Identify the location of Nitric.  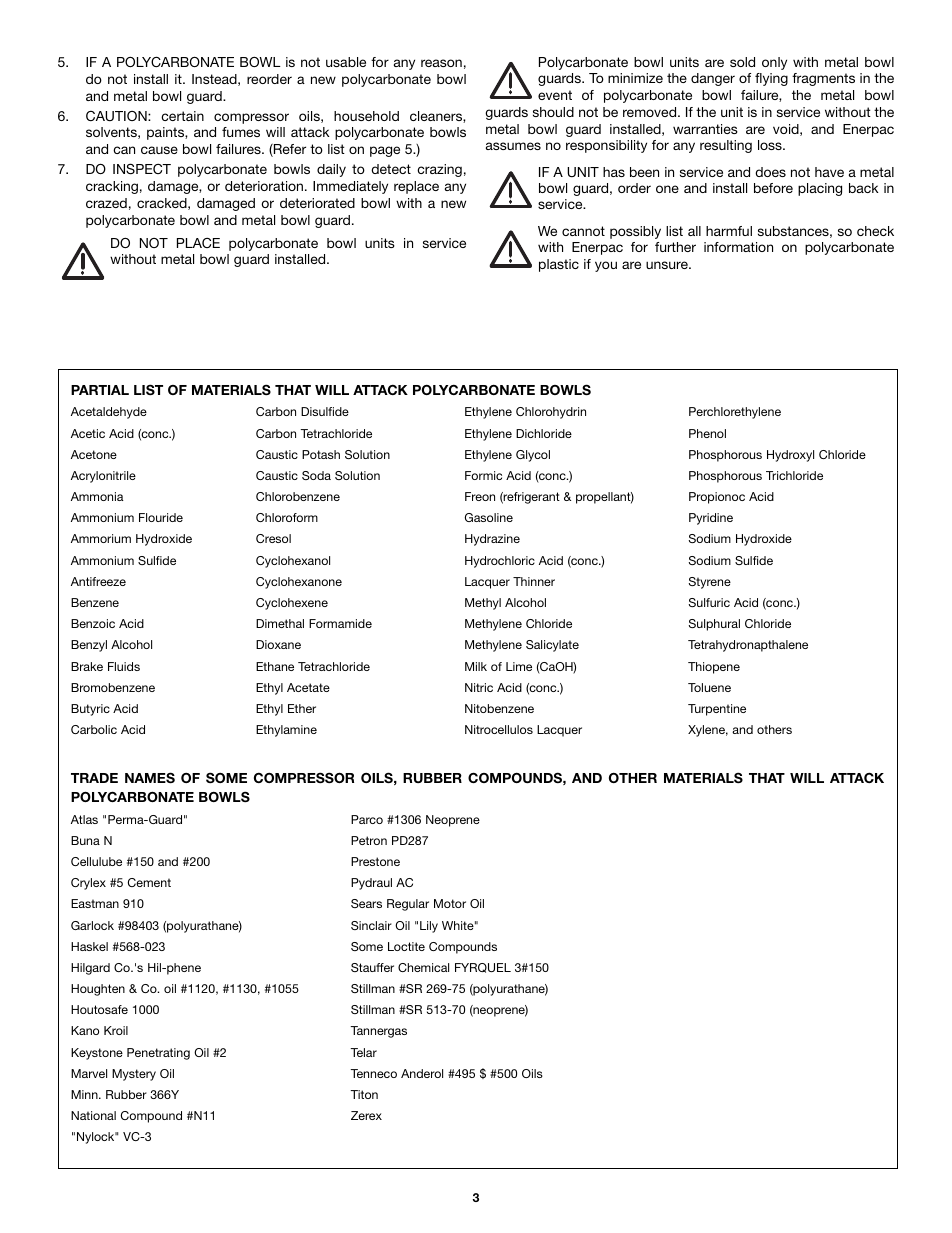
(479, 687).
